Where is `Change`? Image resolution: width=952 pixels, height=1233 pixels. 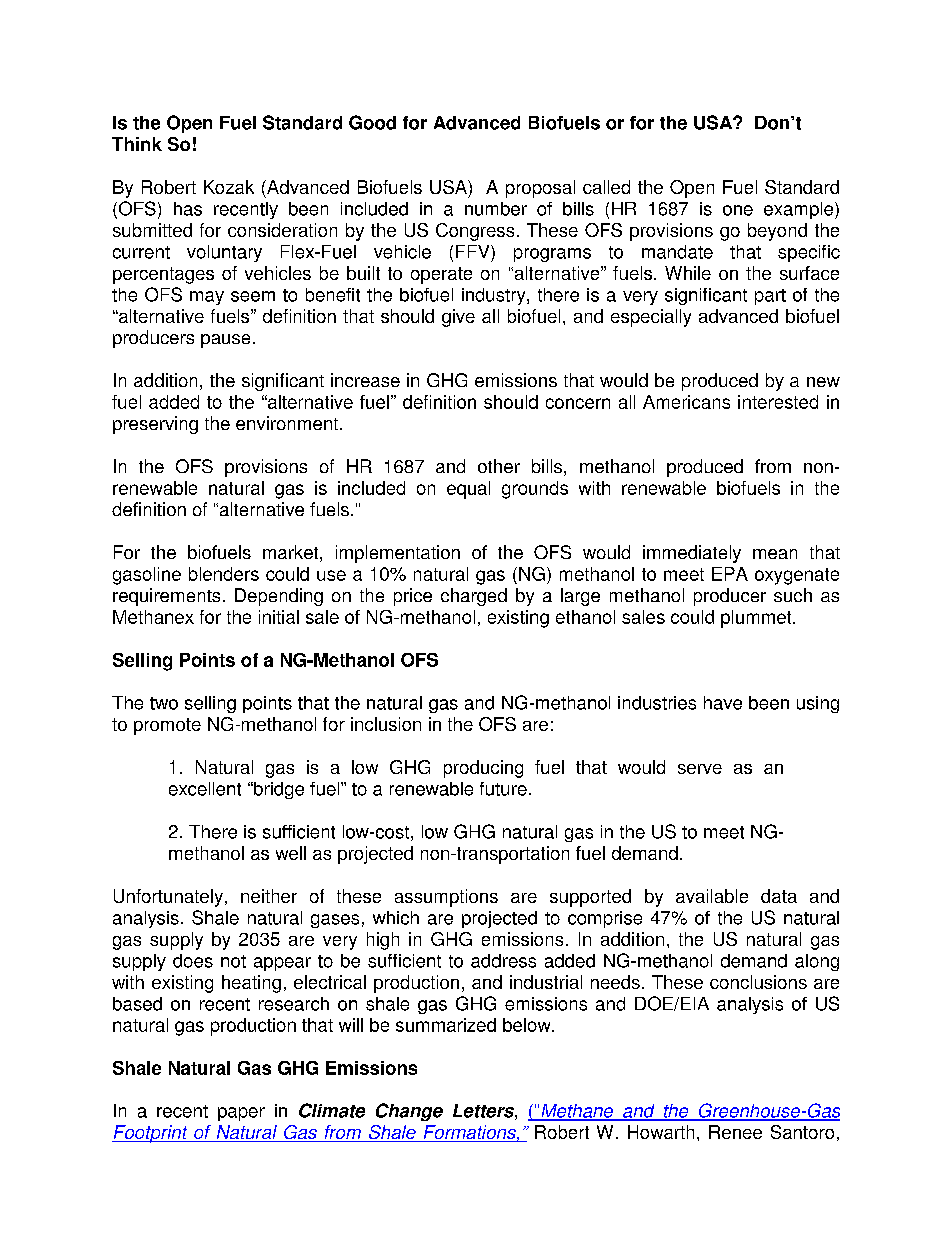 Change is located at coordinates (409, 1112).
